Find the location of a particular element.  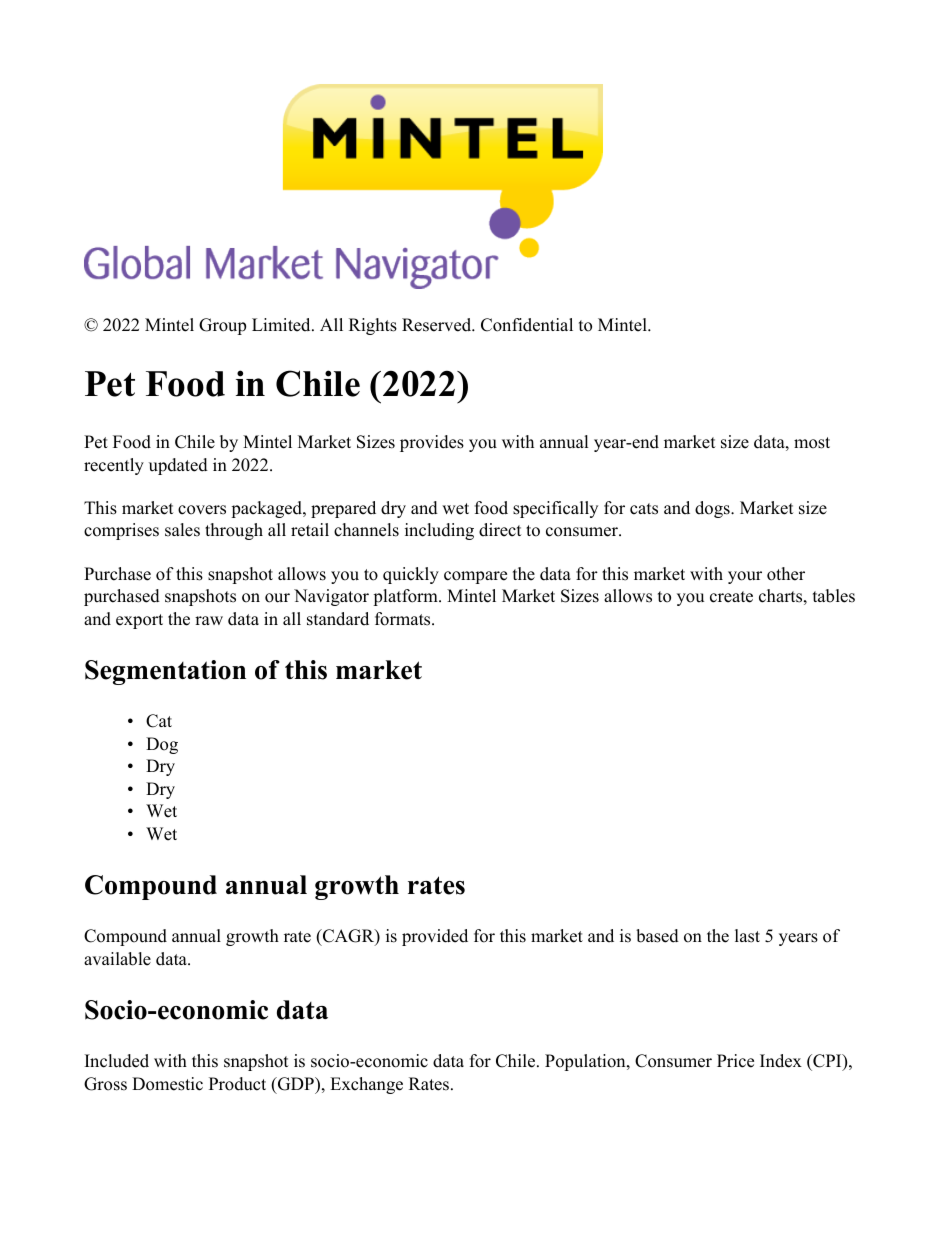

Domestic is located at coordinates (167, 1084).
